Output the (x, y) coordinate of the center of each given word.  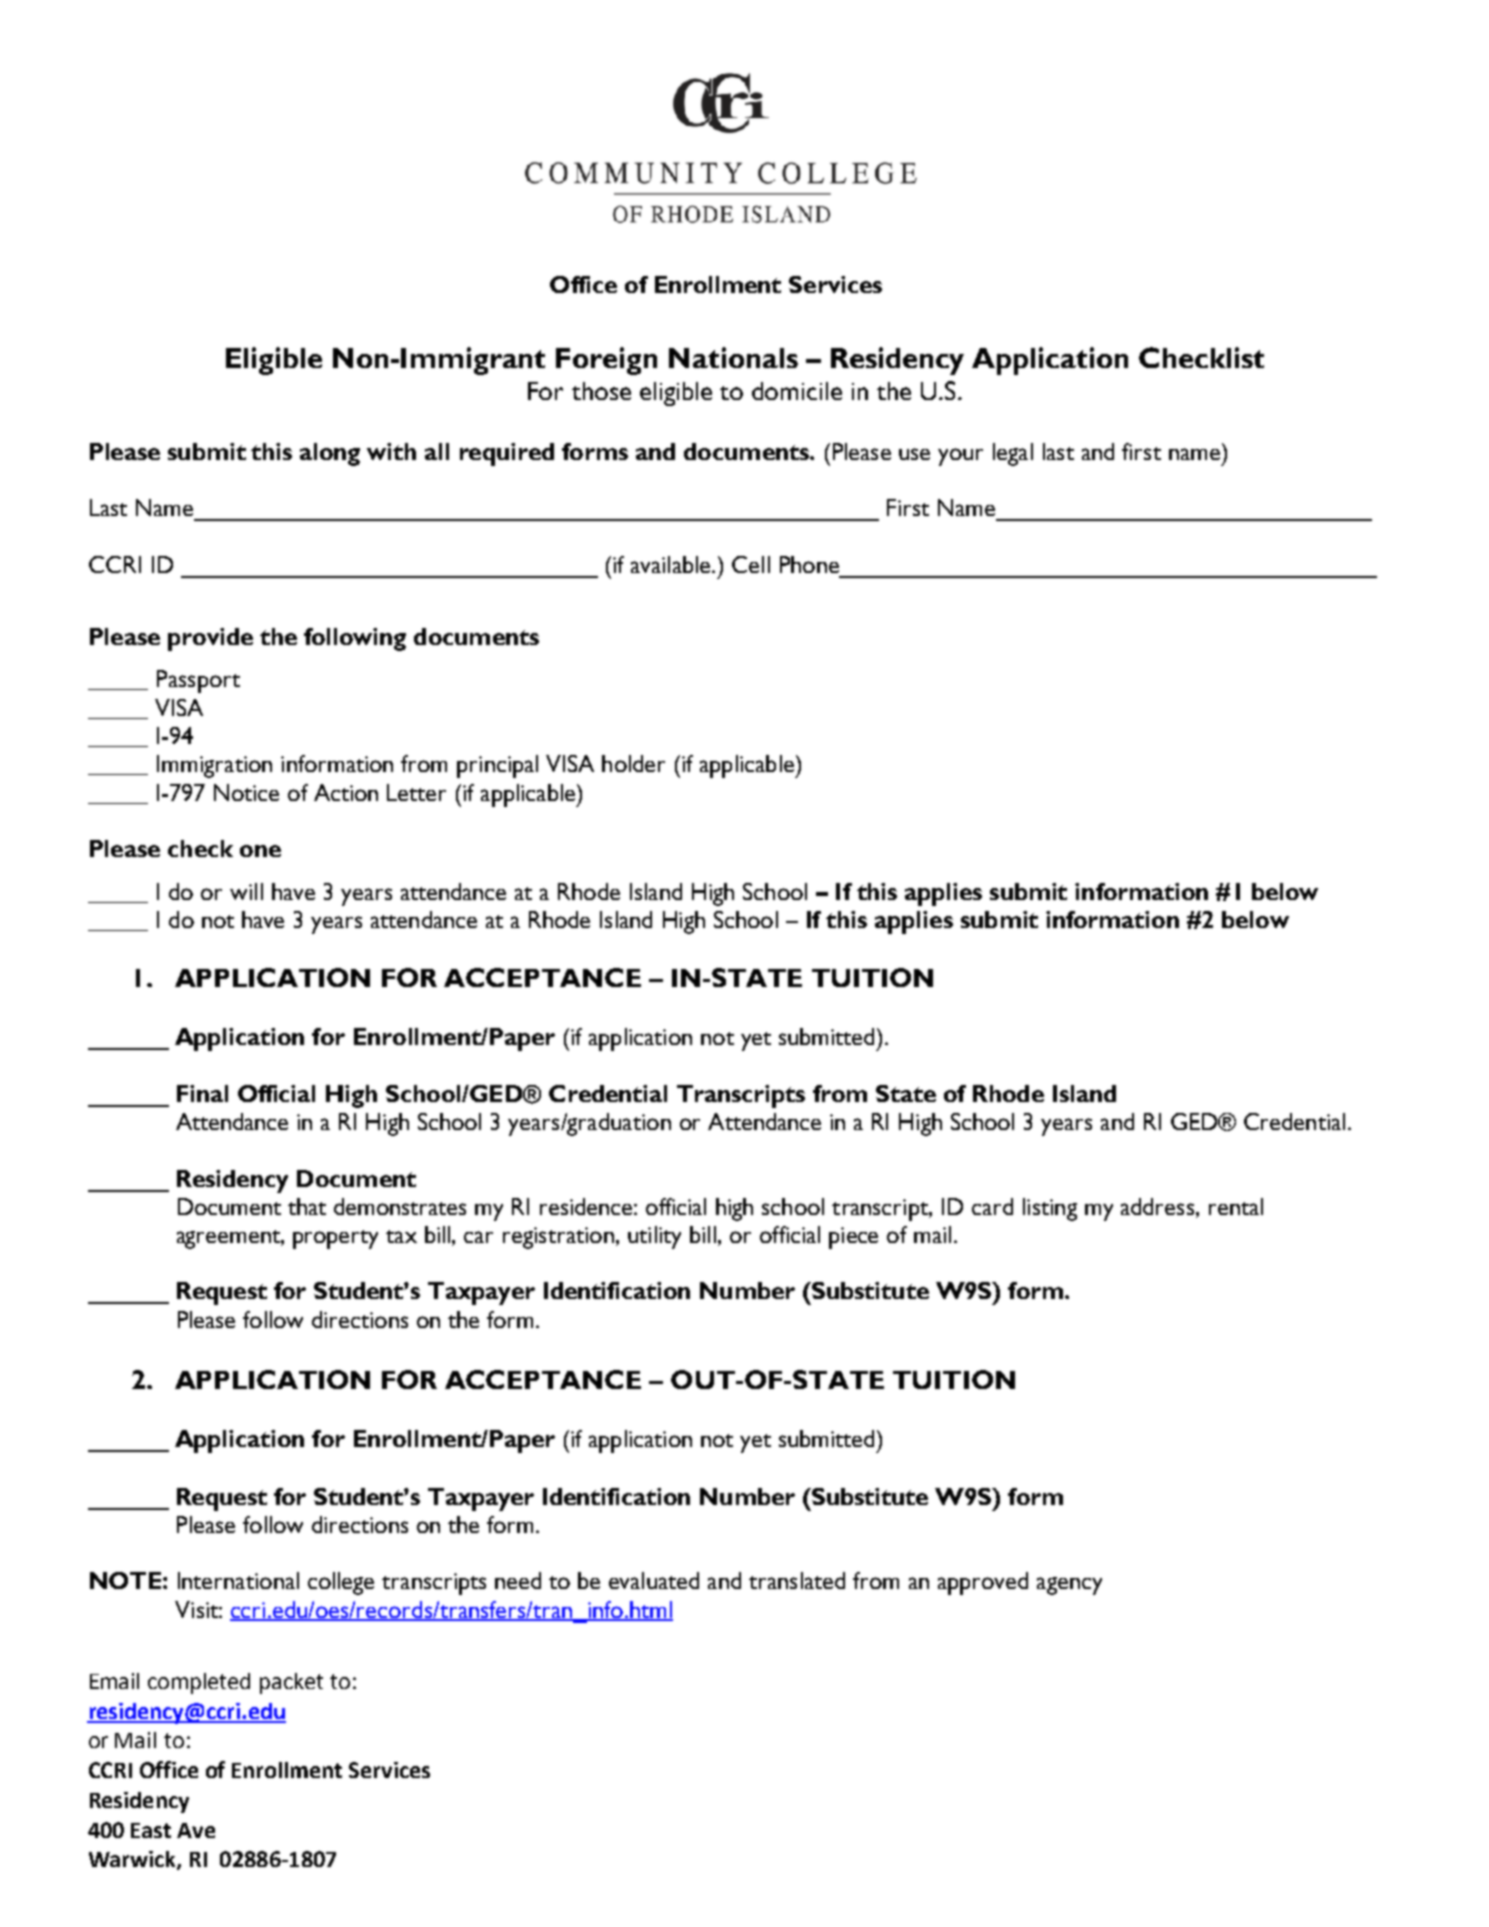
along (330, 454)
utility (654, 1237)
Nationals (733, 357)
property (335, 1239)
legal (1013, 454)
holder (633, 763)
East (151, 1830)
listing (1050, 1209)
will (246, 891)
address (1159, 1206)
